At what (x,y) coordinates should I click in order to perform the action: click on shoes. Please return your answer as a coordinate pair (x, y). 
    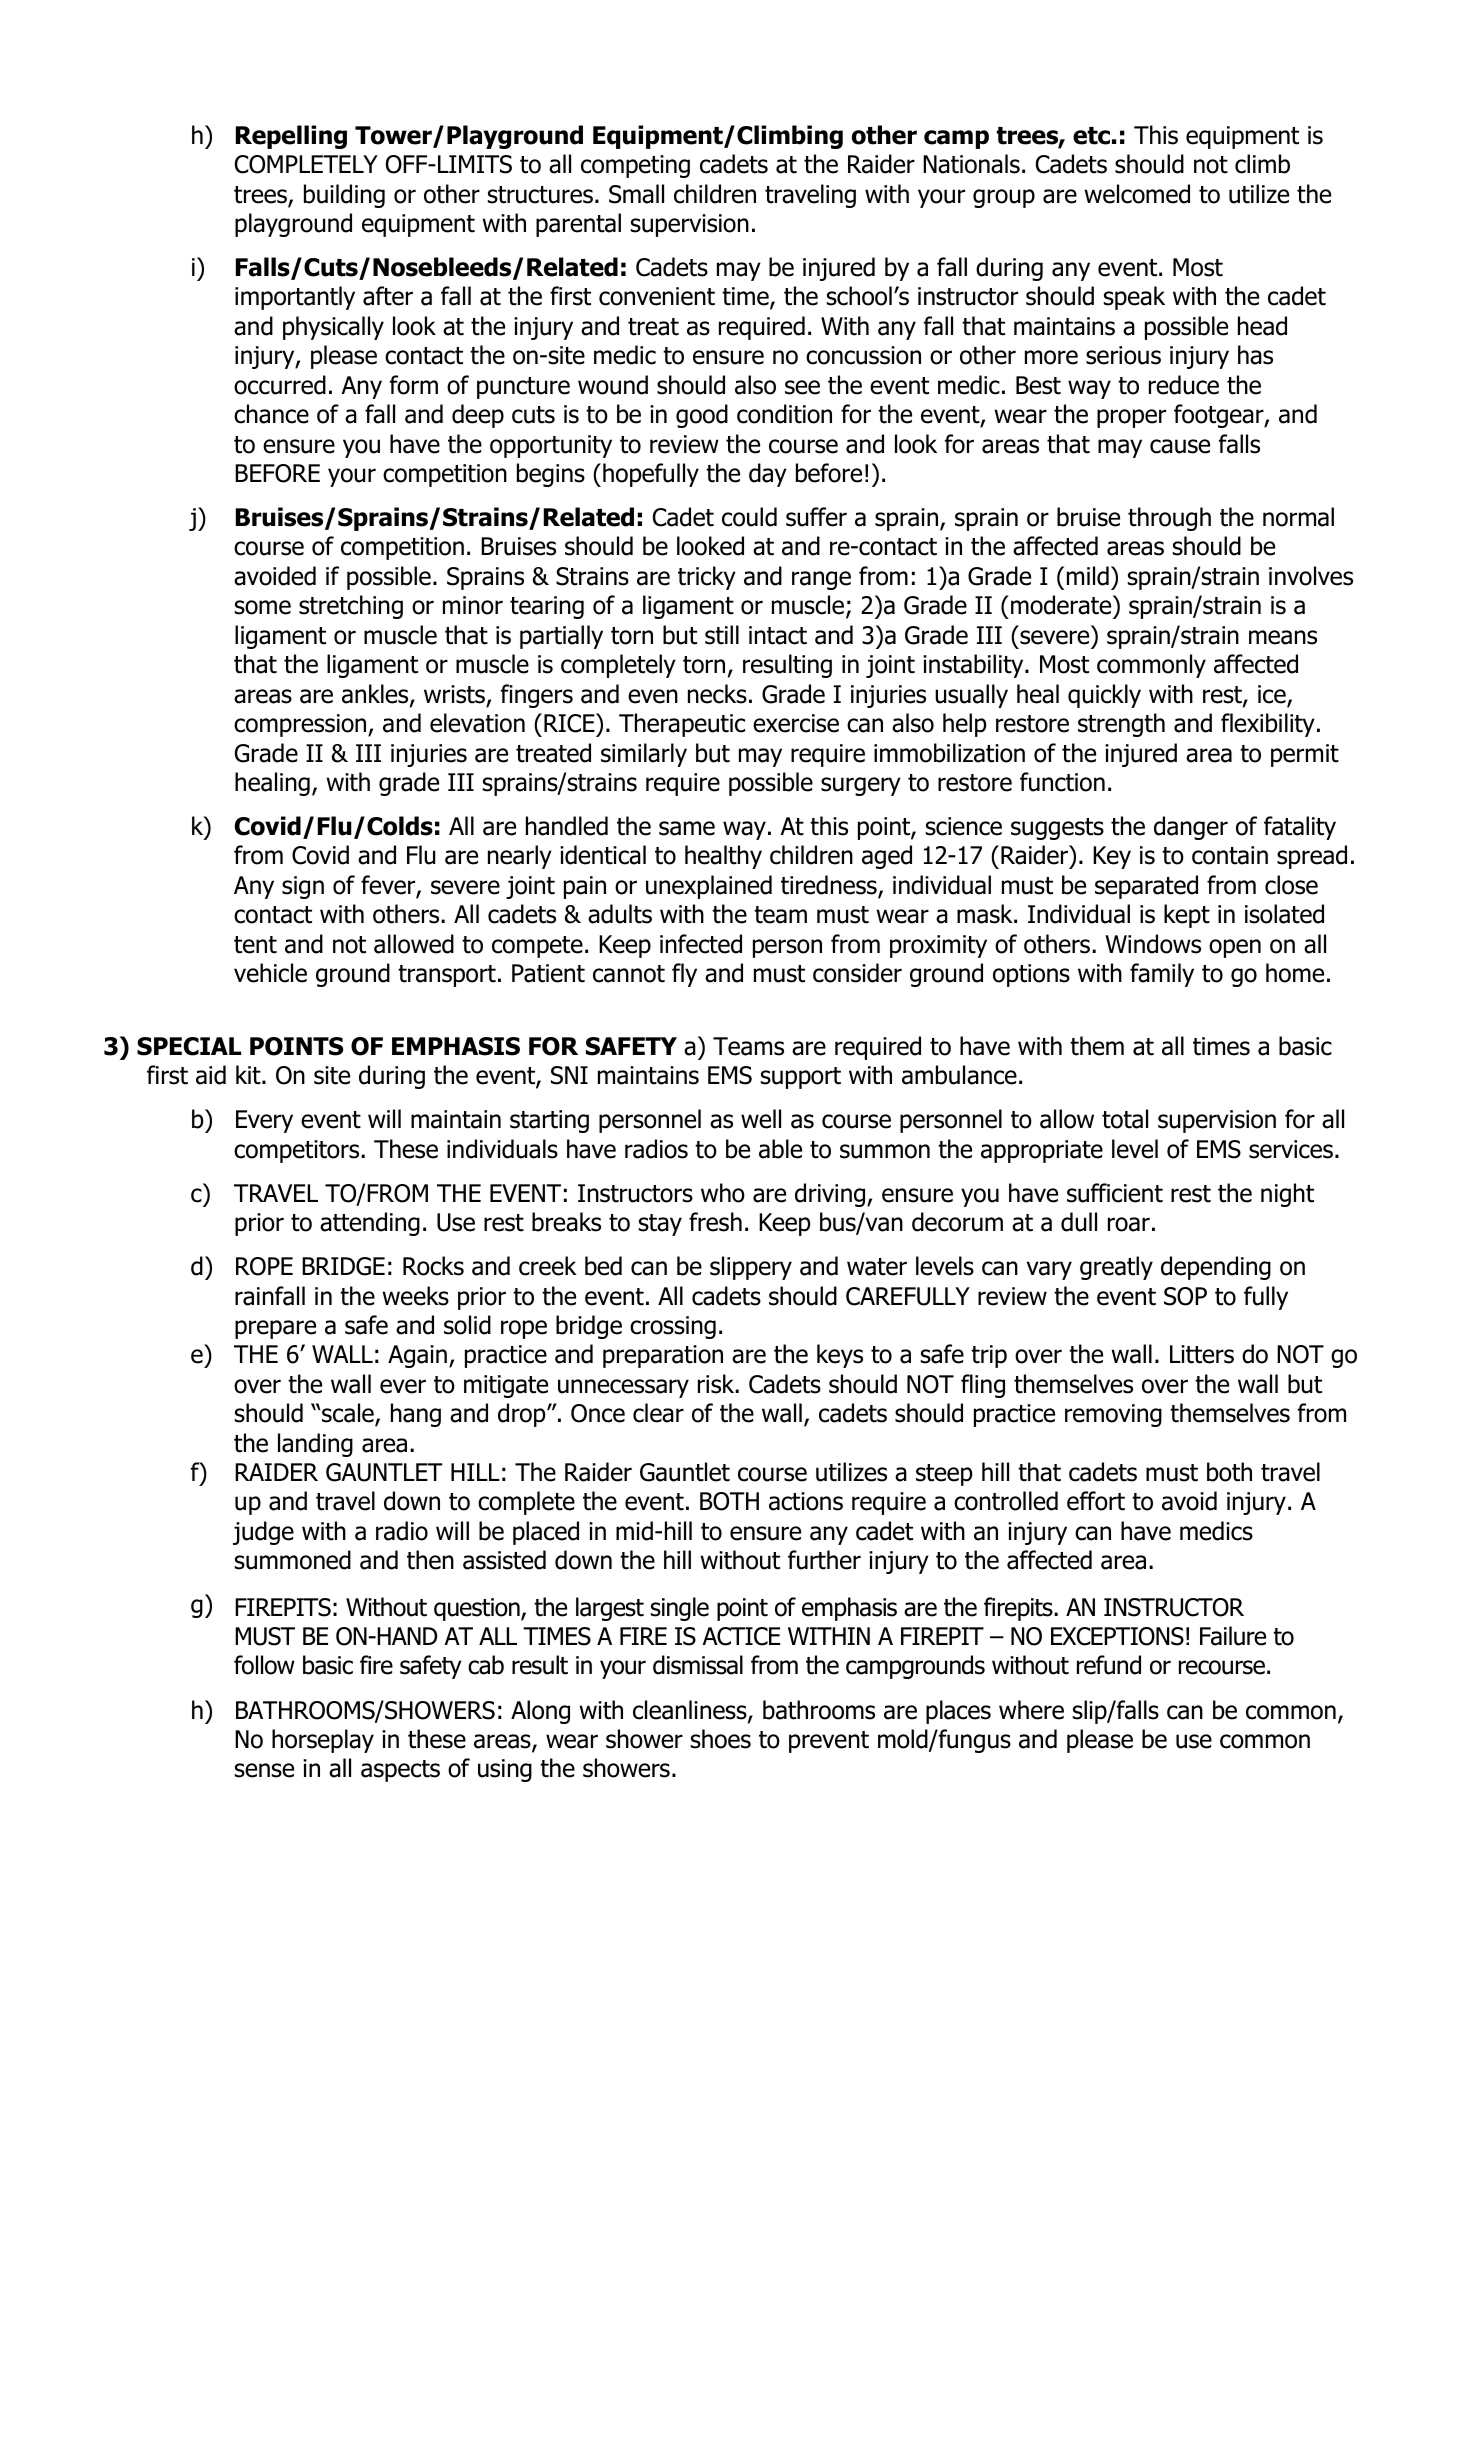
    Looking at the image, I should click on (720, 1739).
